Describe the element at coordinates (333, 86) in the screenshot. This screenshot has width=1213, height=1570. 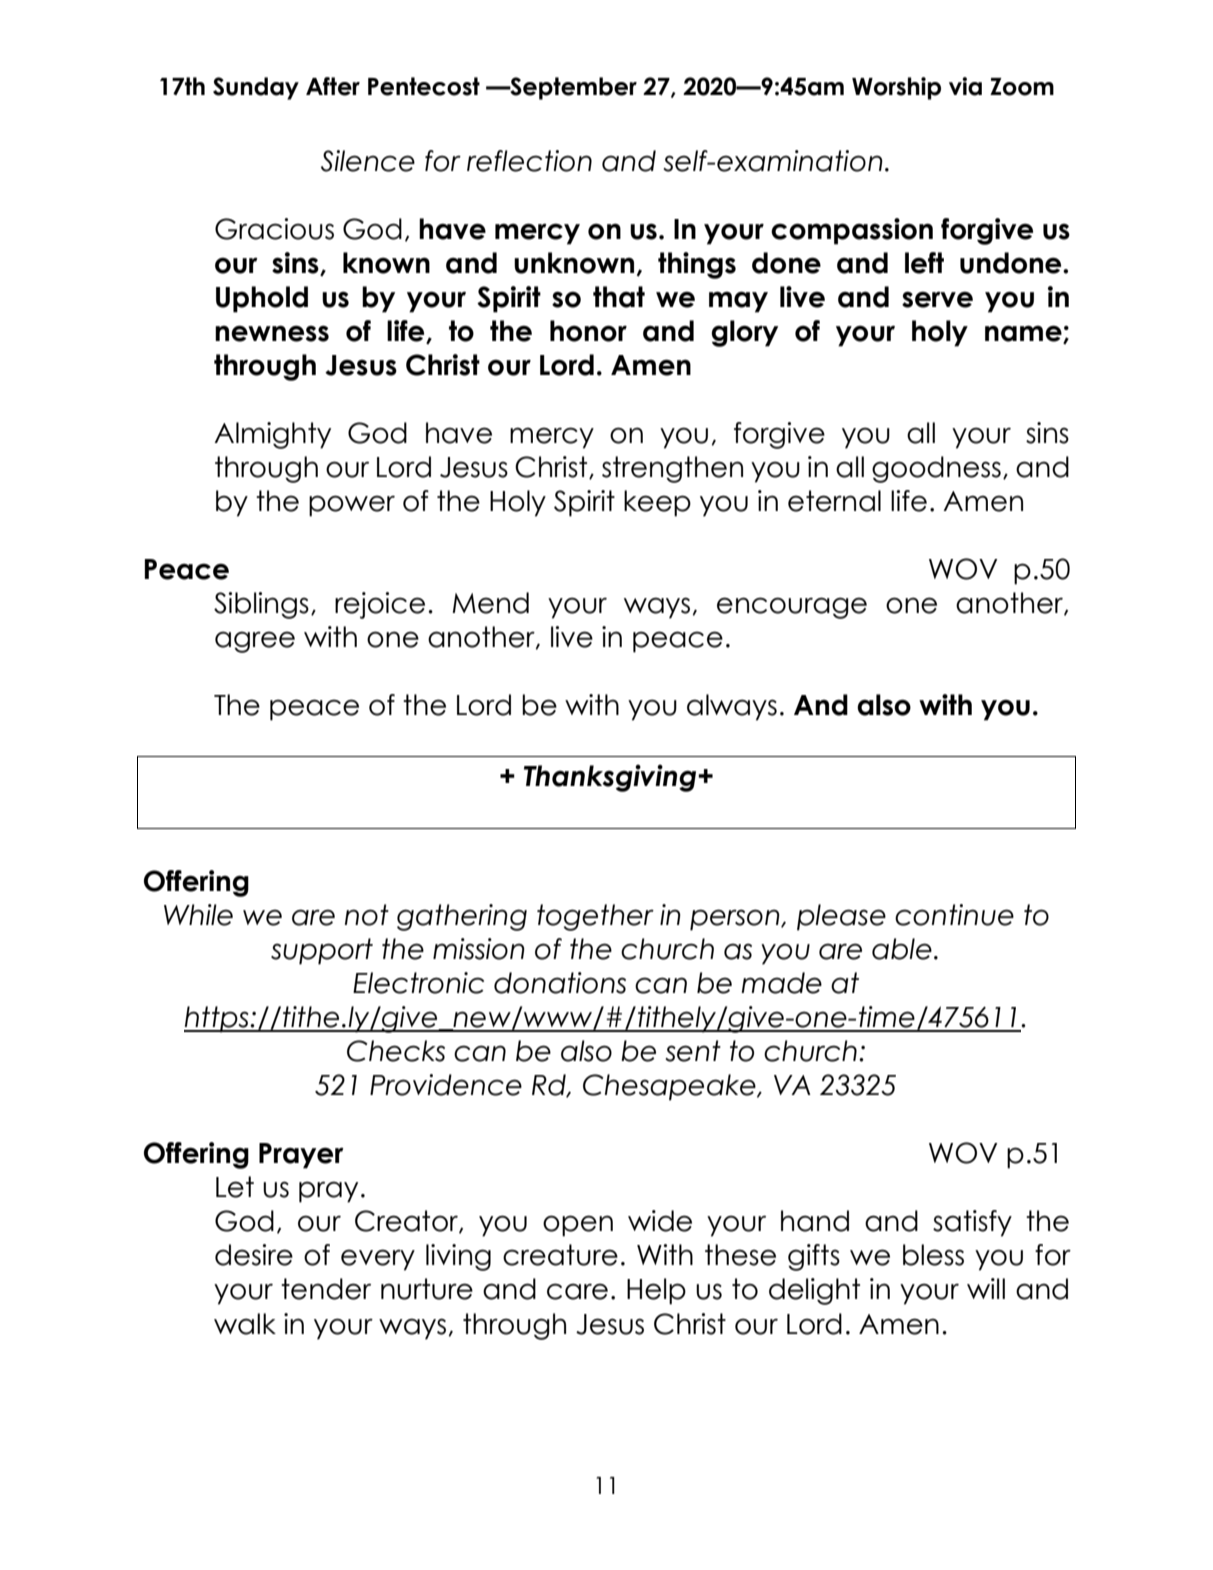
I see `After` at that location.
